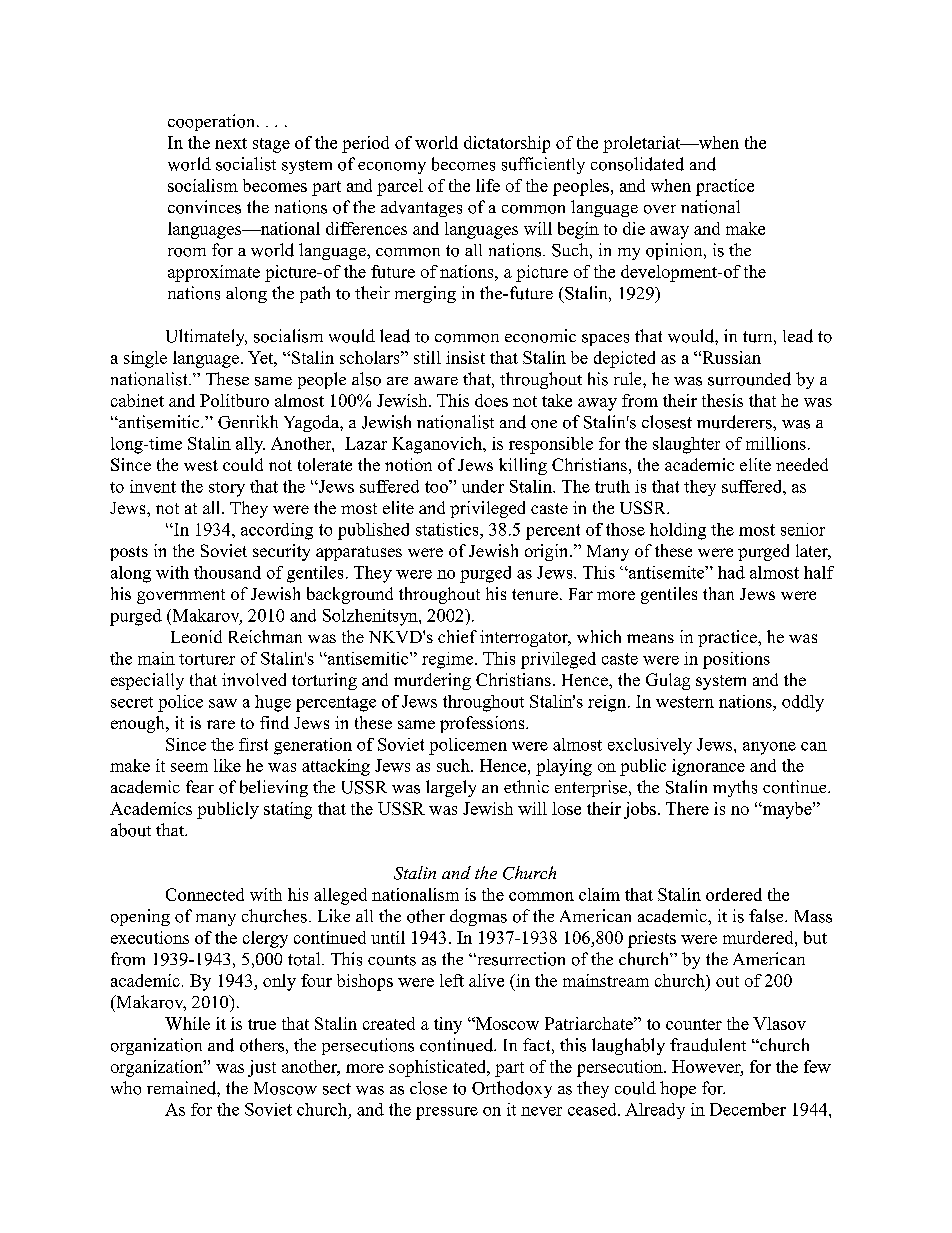 Image resolution: width=952 pixels, height=1233 pixels. What do you see at coordinates (231, 143) in the screenshot?
I see `next` at bounding box center [231, 143].
